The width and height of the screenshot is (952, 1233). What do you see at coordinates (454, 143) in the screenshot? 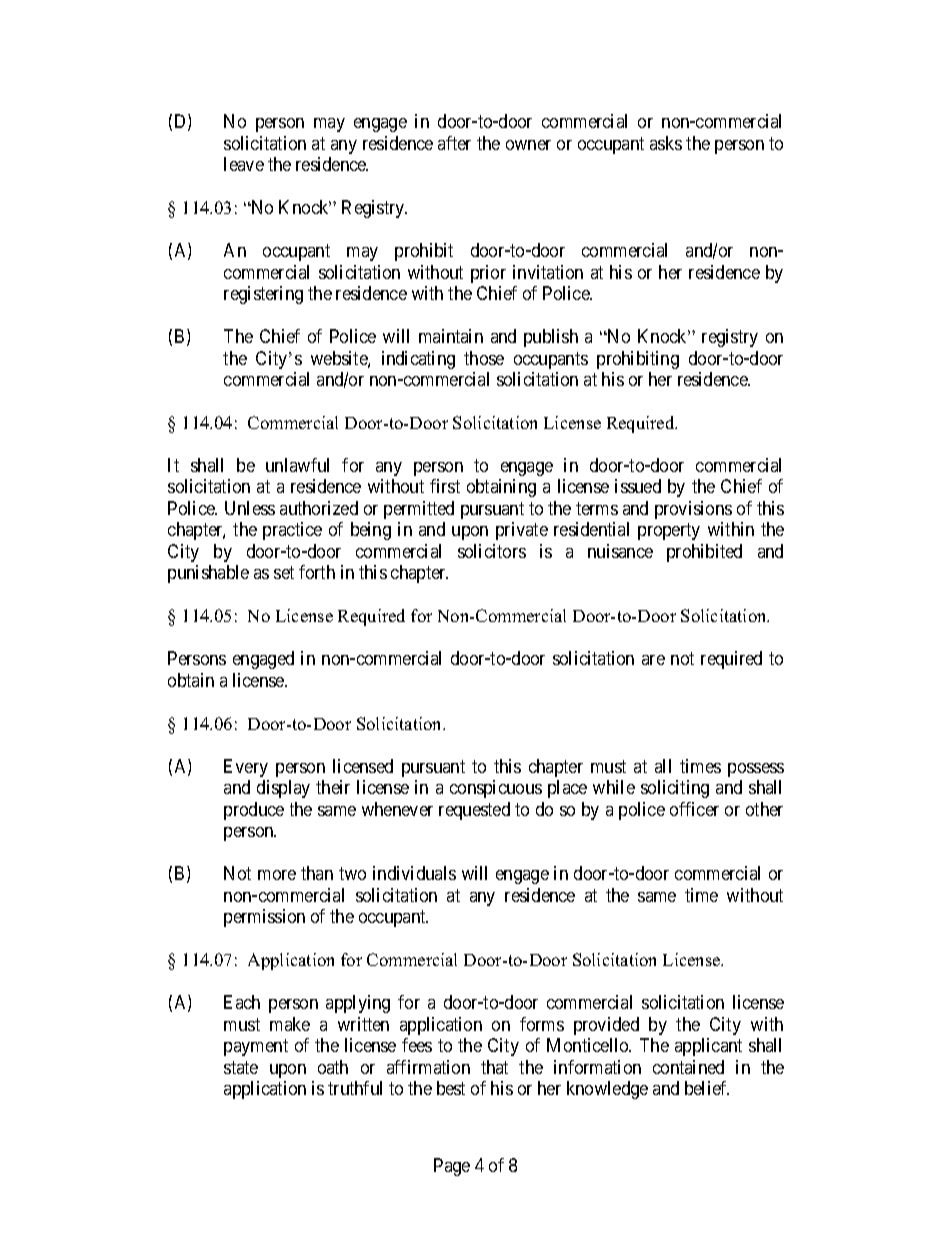
I see `after` at bounding box center [454, 143].
